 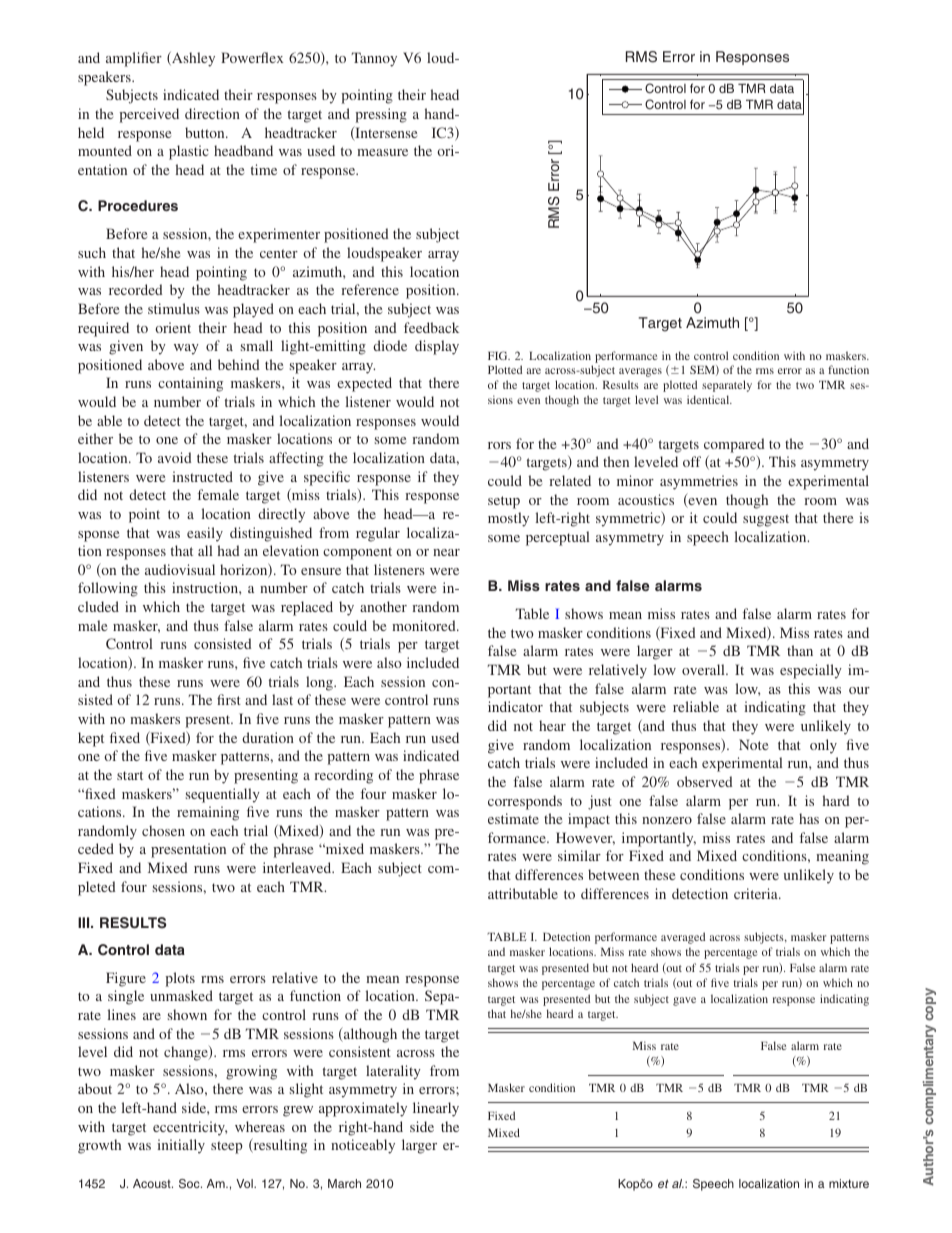 What do you see at coordinates (381, 115) in the document?
I see `pressing` at bounding box center [381, 115].
